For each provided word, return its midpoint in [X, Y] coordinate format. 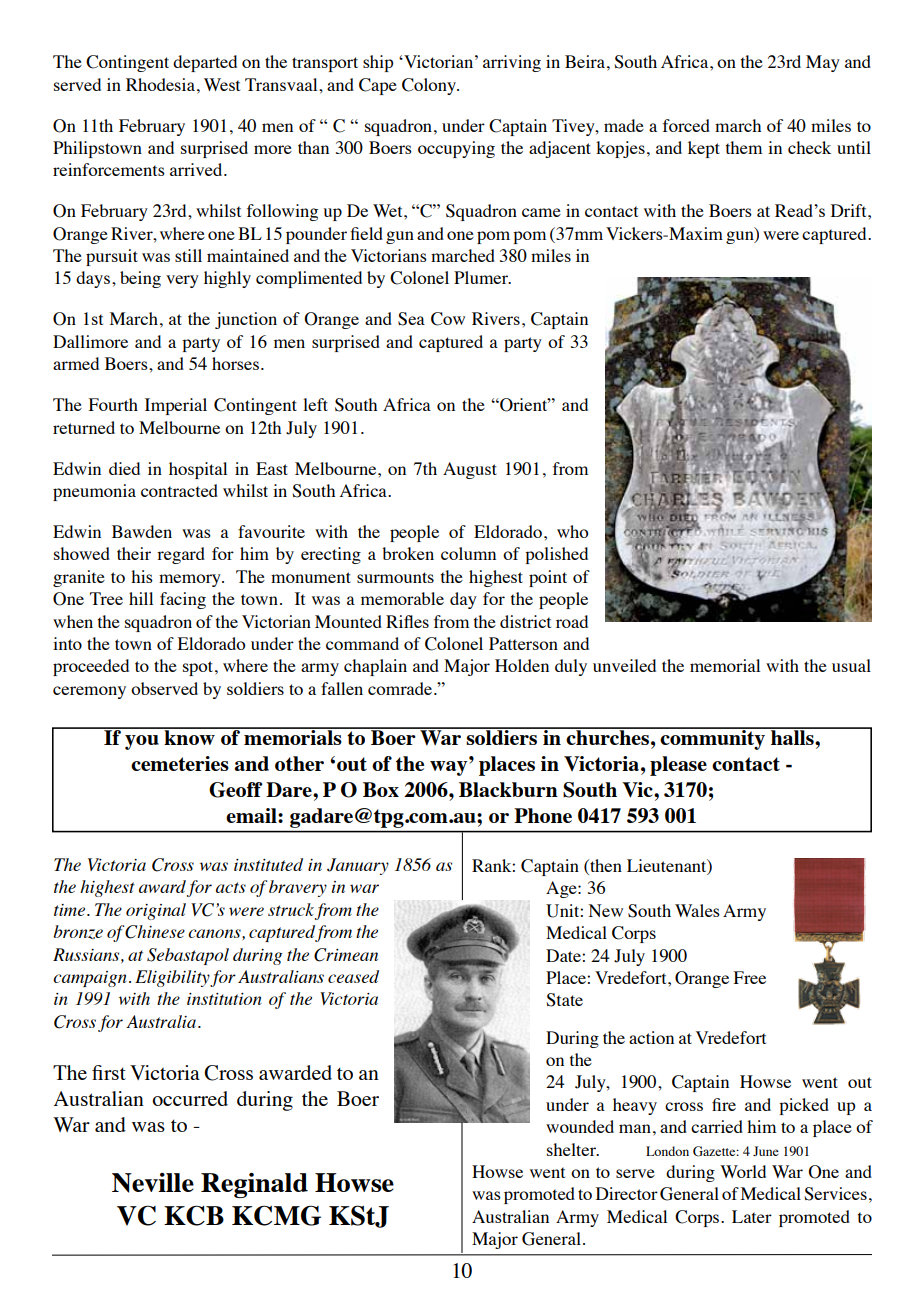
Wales [697, 910]
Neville [153, 1183]
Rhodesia [160, 84]
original [156, 911]
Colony [430, 86]
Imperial [176, 406]
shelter [572, 1149]
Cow [448, 319]
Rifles [407, 621]
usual [851, 665]
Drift [850, 210]
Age [562, 889]
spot [199, 668]
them [744, 147]
